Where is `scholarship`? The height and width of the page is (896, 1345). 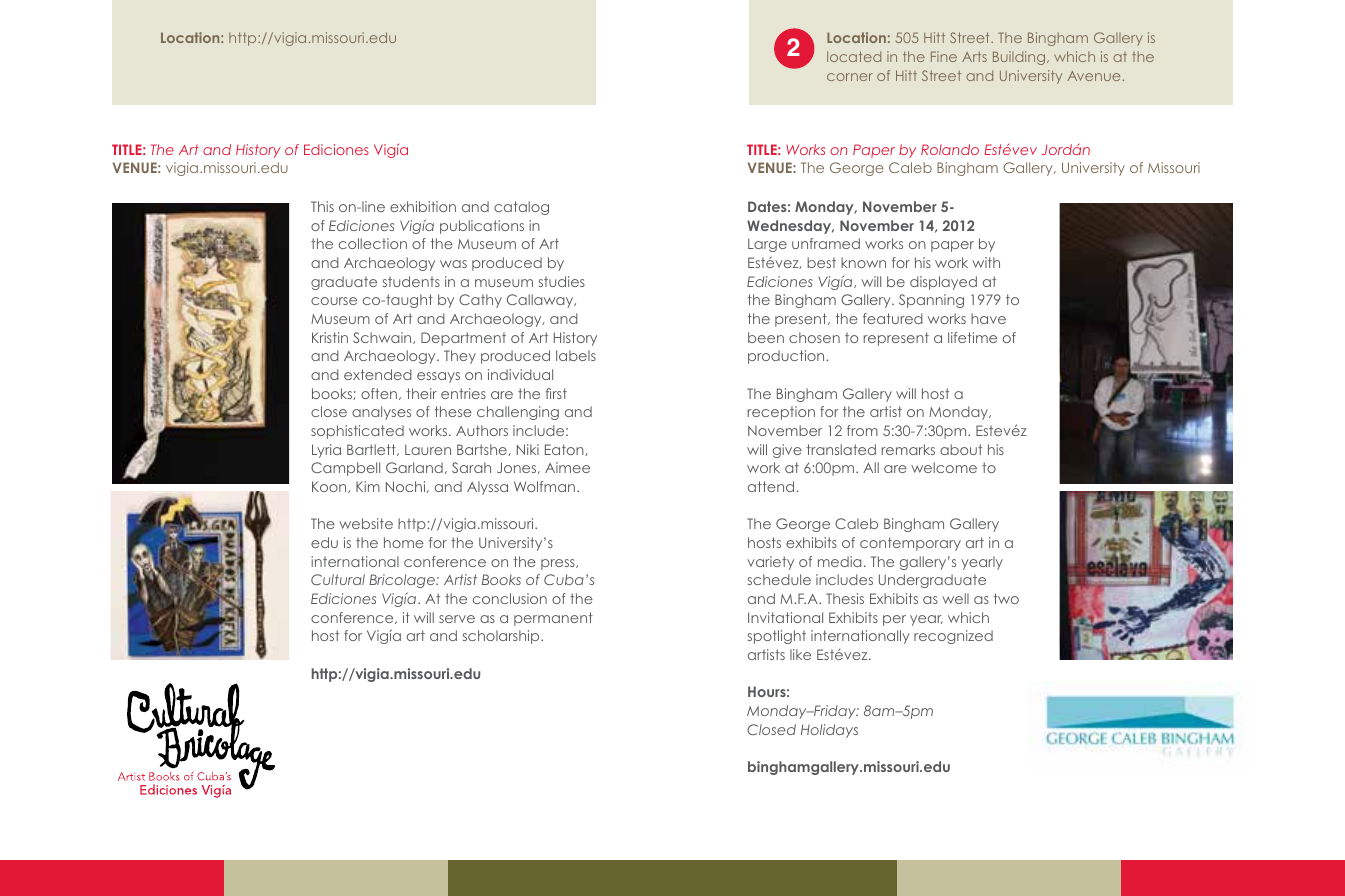 scholarship is located at coordinates (502, 637).
